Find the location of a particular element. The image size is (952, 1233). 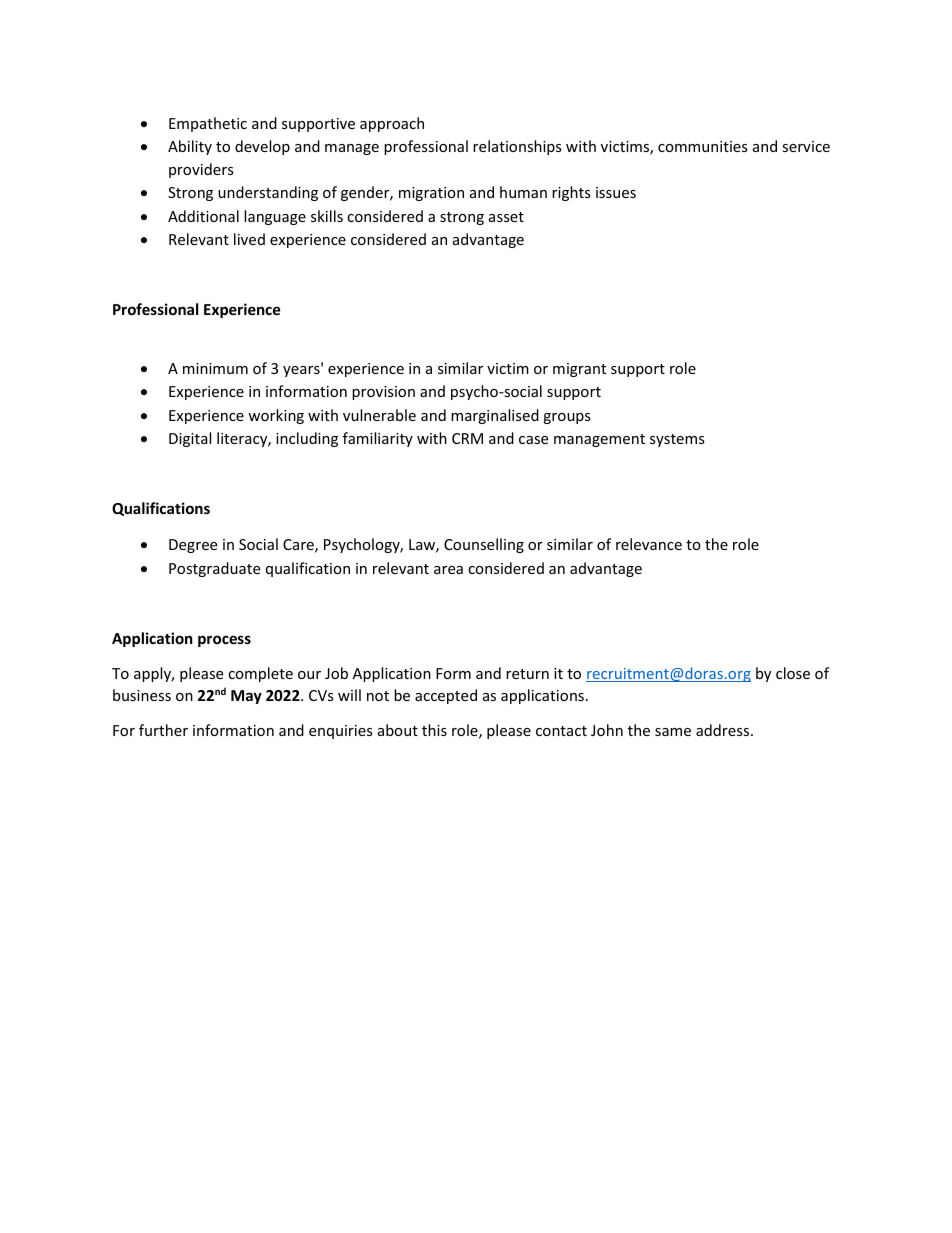

relationships is located at coordinates (517, 147).
